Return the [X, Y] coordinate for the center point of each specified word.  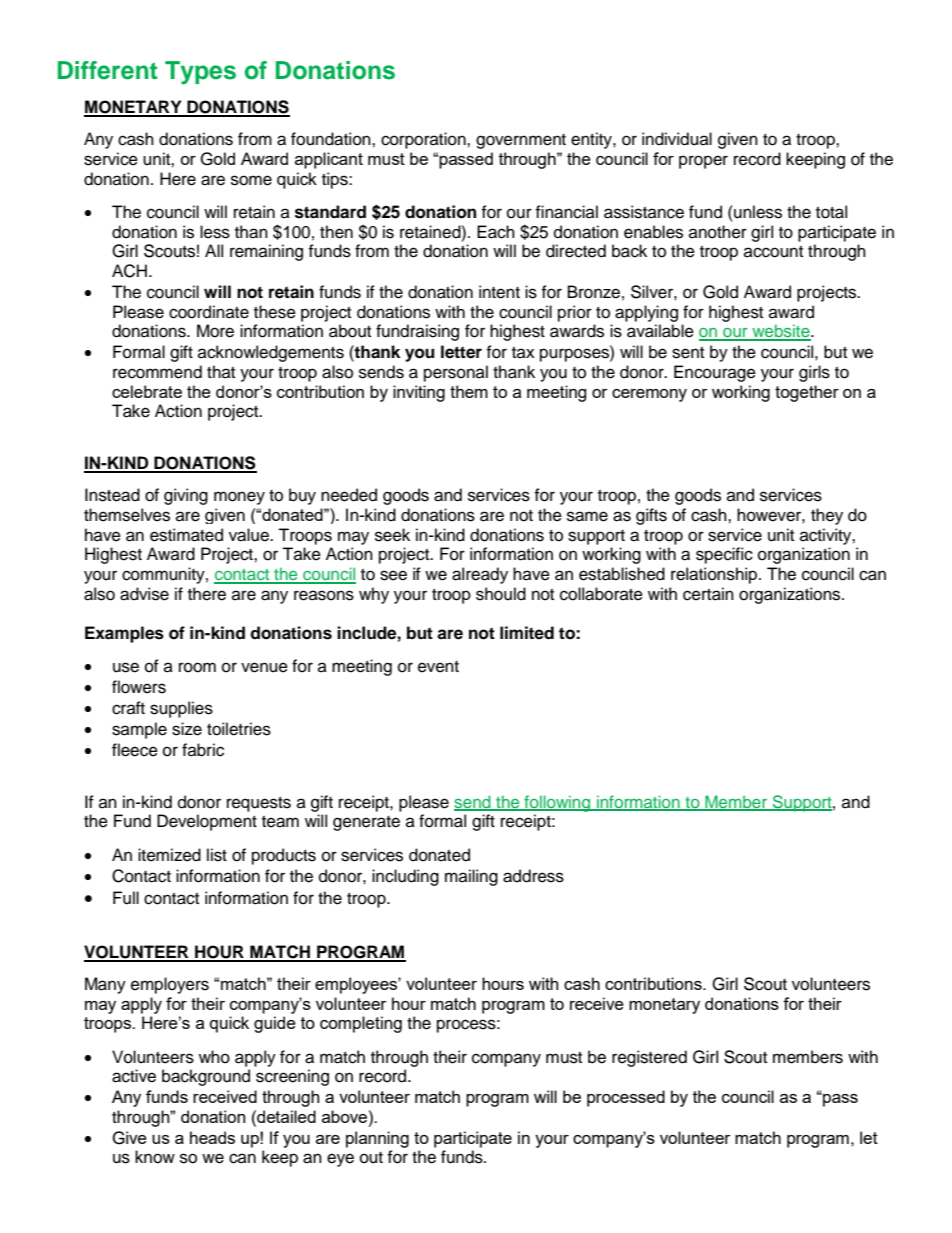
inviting [419, 393]
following [557, 803]
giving [186, 496]
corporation [424, 140]
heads [212, 1137]
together [807, 393]
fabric [203, 750]
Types [200, 73]
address [533, 876]
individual [677, 139]
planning [377, 1139]
